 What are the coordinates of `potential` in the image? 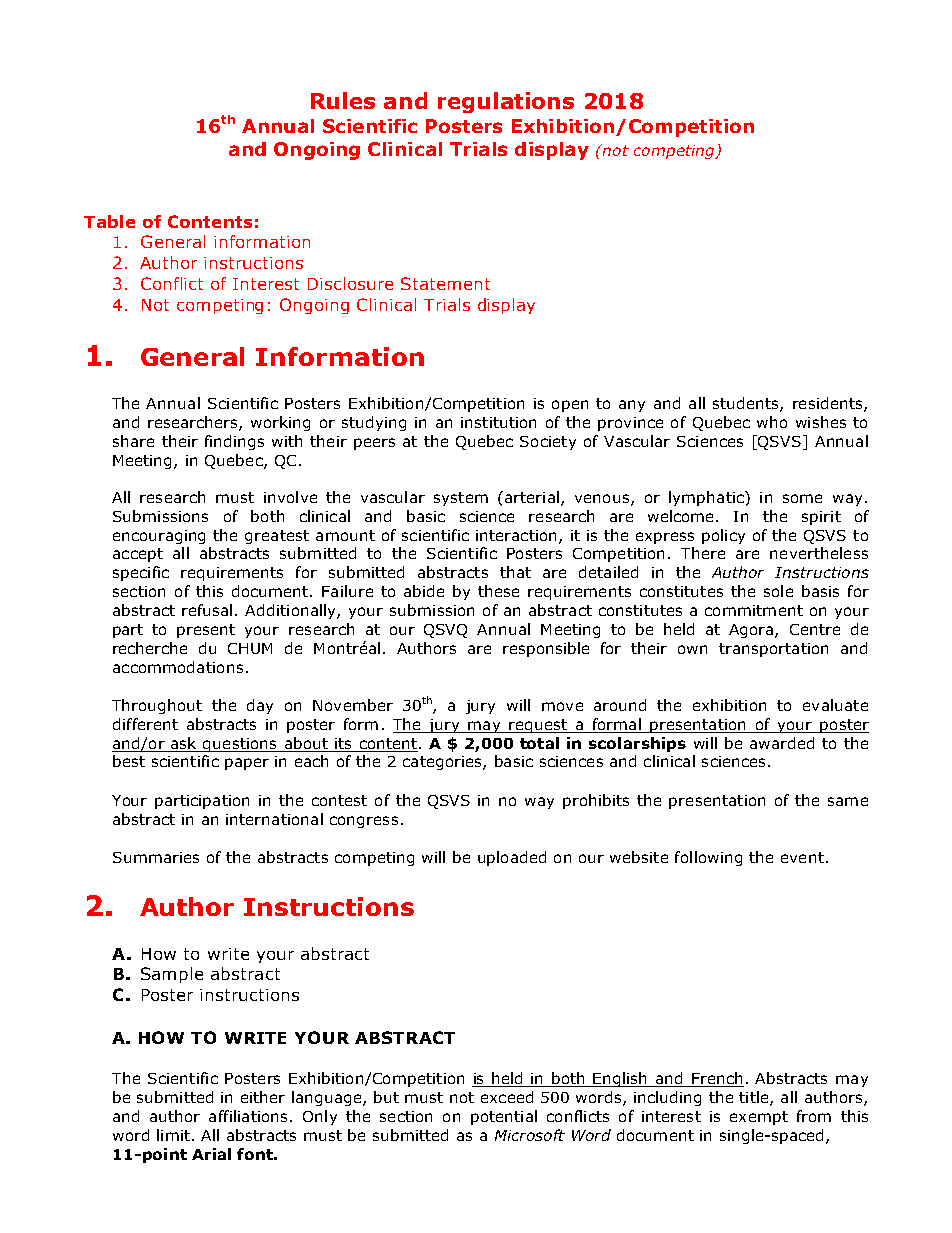 It's located at (504, 1117).
